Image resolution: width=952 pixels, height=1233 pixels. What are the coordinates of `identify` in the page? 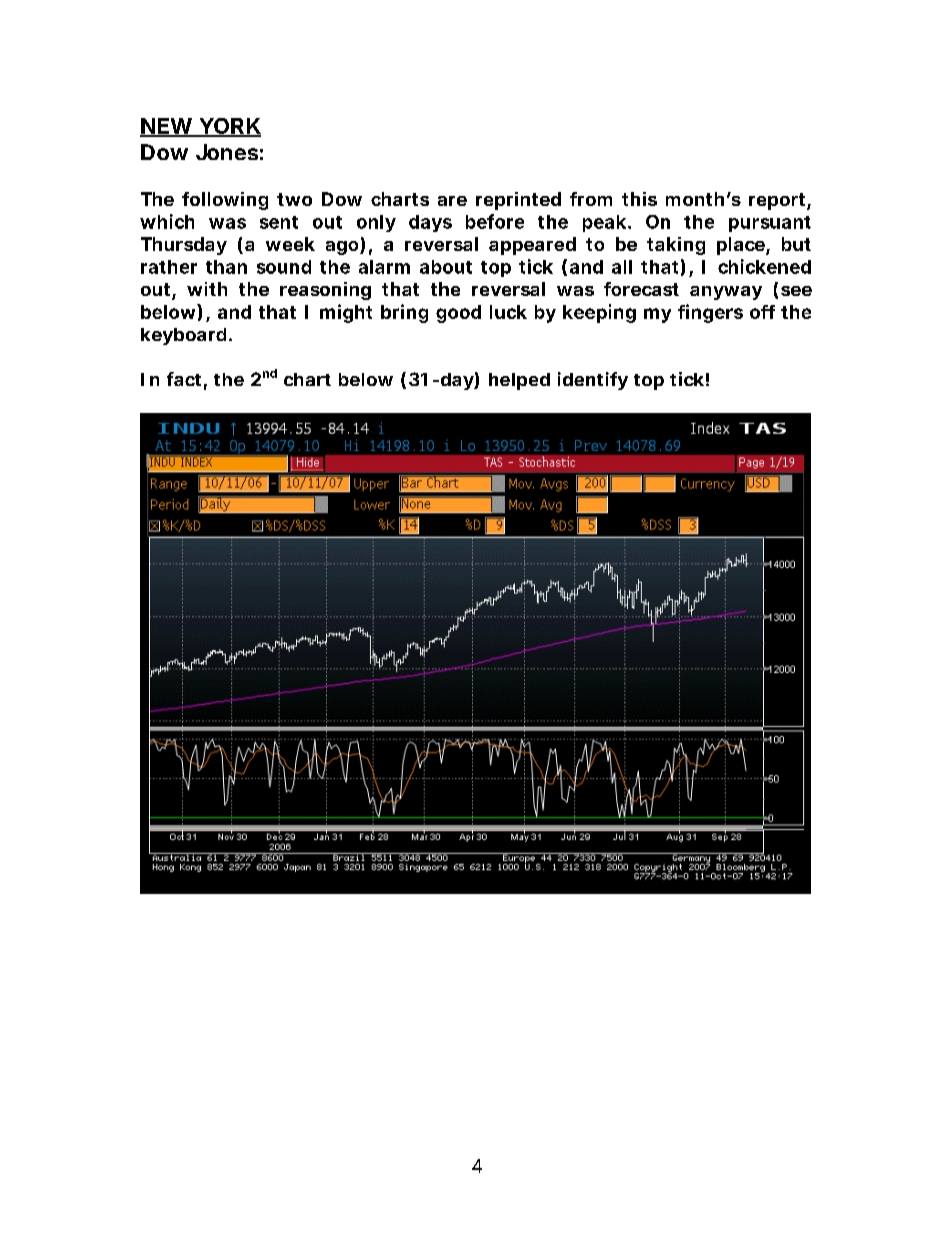 It's located at (593, 381).
